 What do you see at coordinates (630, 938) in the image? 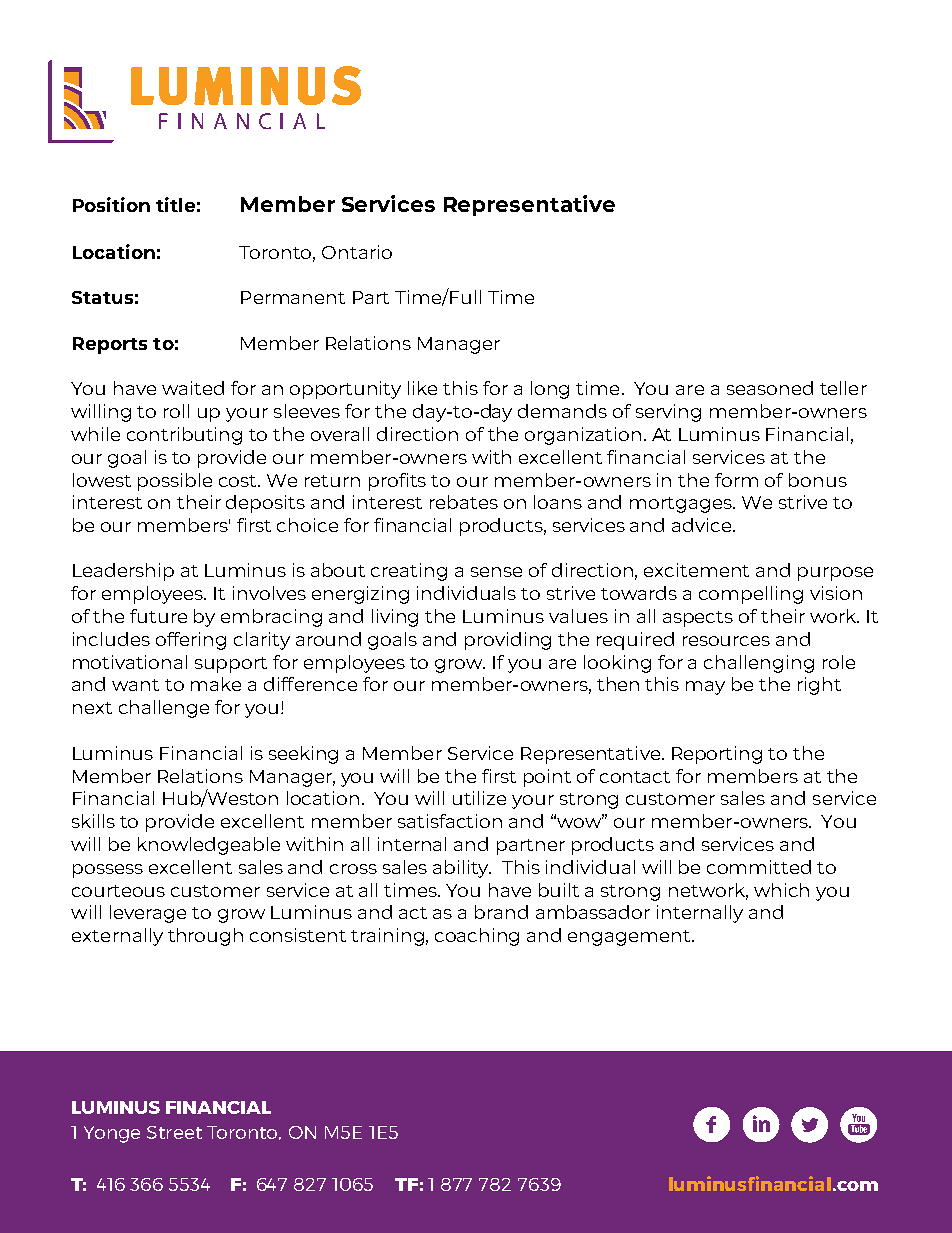
I see `engagement` at bounding box center [630, 938].
